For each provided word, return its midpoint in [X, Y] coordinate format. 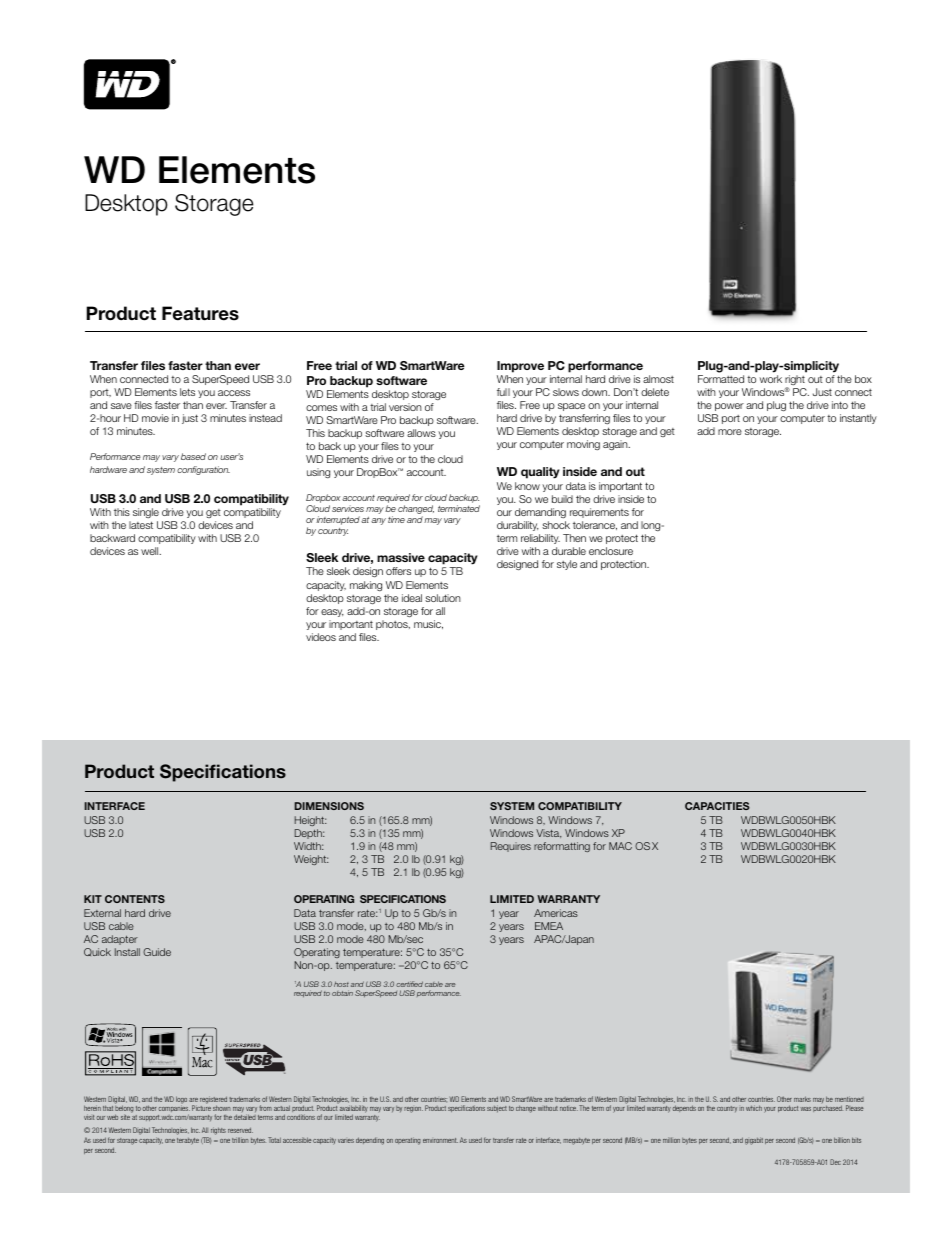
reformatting [562, 847]
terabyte [188, 1141]
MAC [620, 846]
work [770, 379]
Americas [556, 913]
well [151, 551]
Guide [157, 952]
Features [200, 313]
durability [518, 526]
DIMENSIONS [329, 806]
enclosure [611, 551]
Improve [520, 367]
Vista [548, 833]
